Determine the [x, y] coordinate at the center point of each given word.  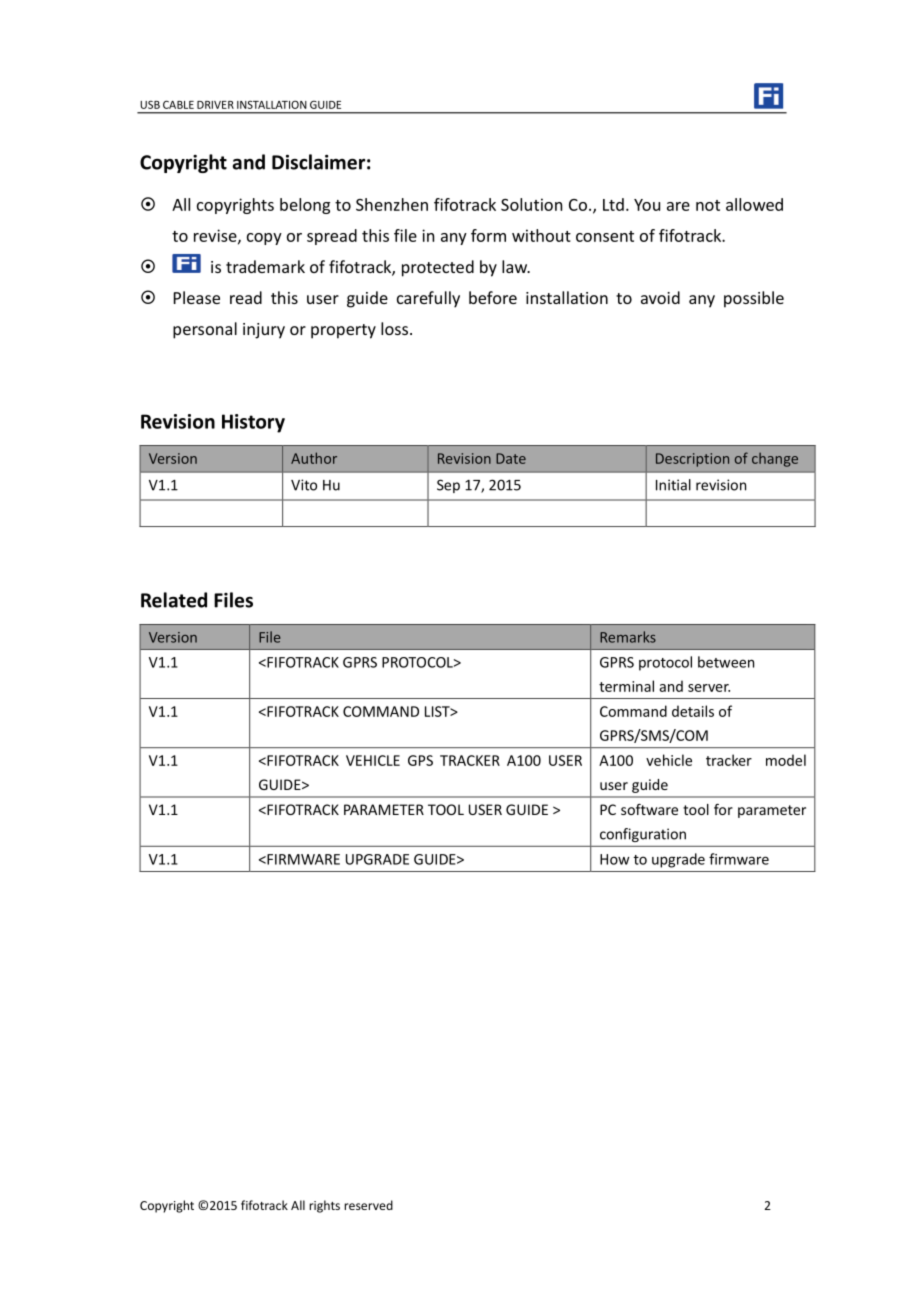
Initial [673, 485]
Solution [531, 204]
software [649, 809]
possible [754, 299]
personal [205, 330]
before [493, 297]
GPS [420, 760]
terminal [626, 686]
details [693, 711]
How [615, 859]
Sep [448, 486]
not [708, 205]
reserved [368, 1205]
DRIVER [215, 105]
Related [174, 600]
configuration [643, 835]
